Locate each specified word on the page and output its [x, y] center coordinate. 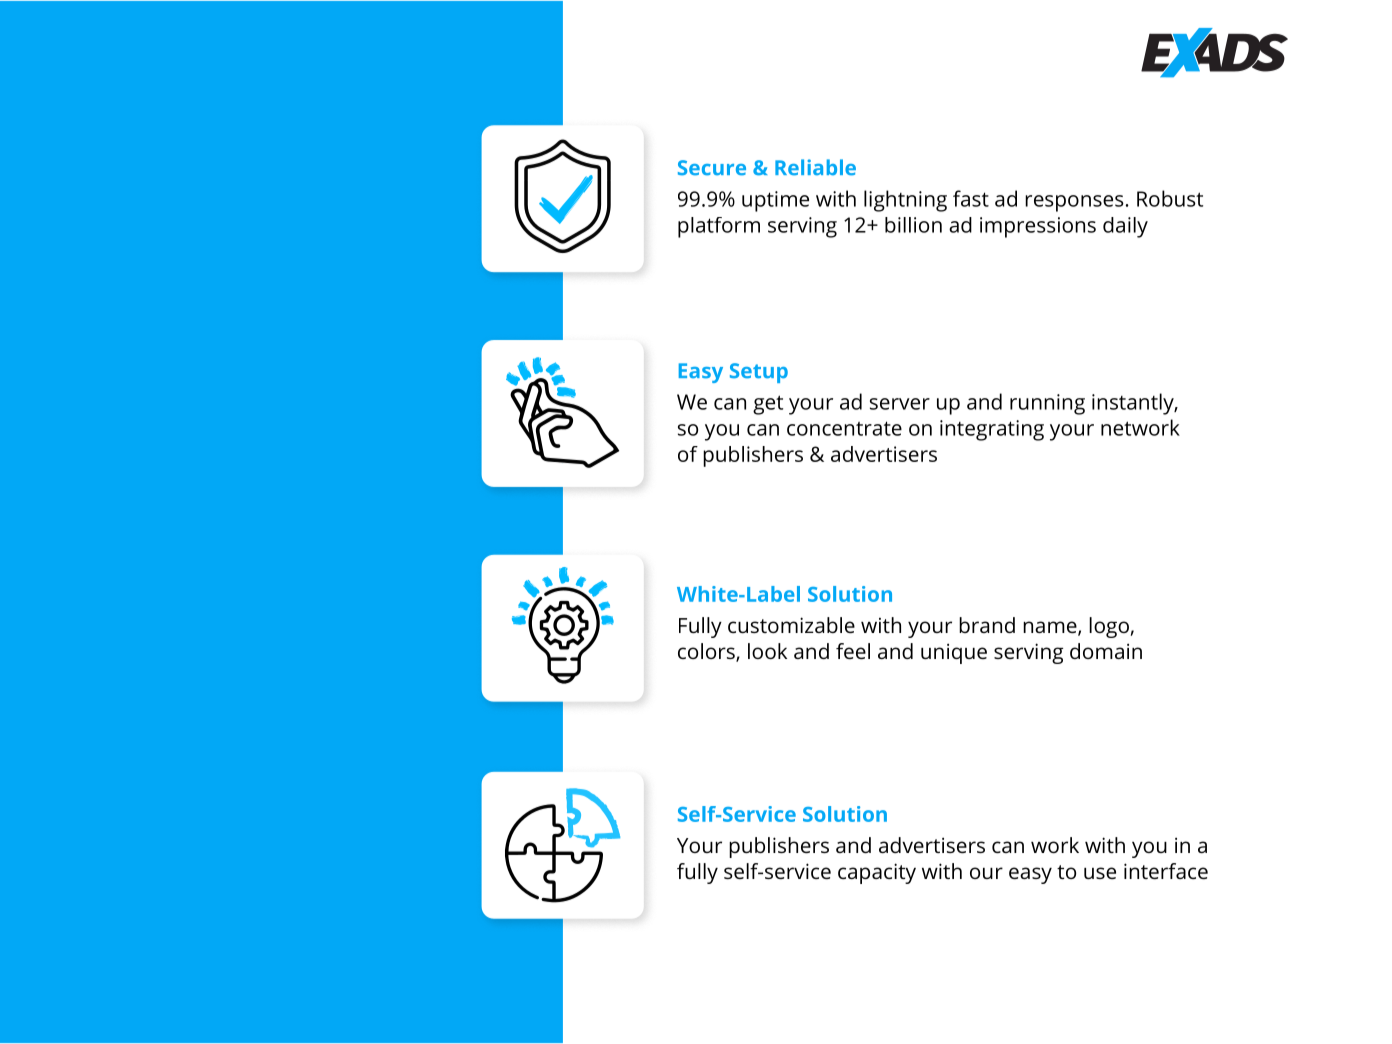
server [900, 404]
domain [1106, 651]
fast [971, 198]
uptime [775, 201]
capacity [877, 873]
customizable [791, 625]
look [767, 651]
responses [1074, 203]
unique [954, 653]
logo [1109, 627]
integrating [992, 430]
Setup [759, 373]
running [1047, 404]
